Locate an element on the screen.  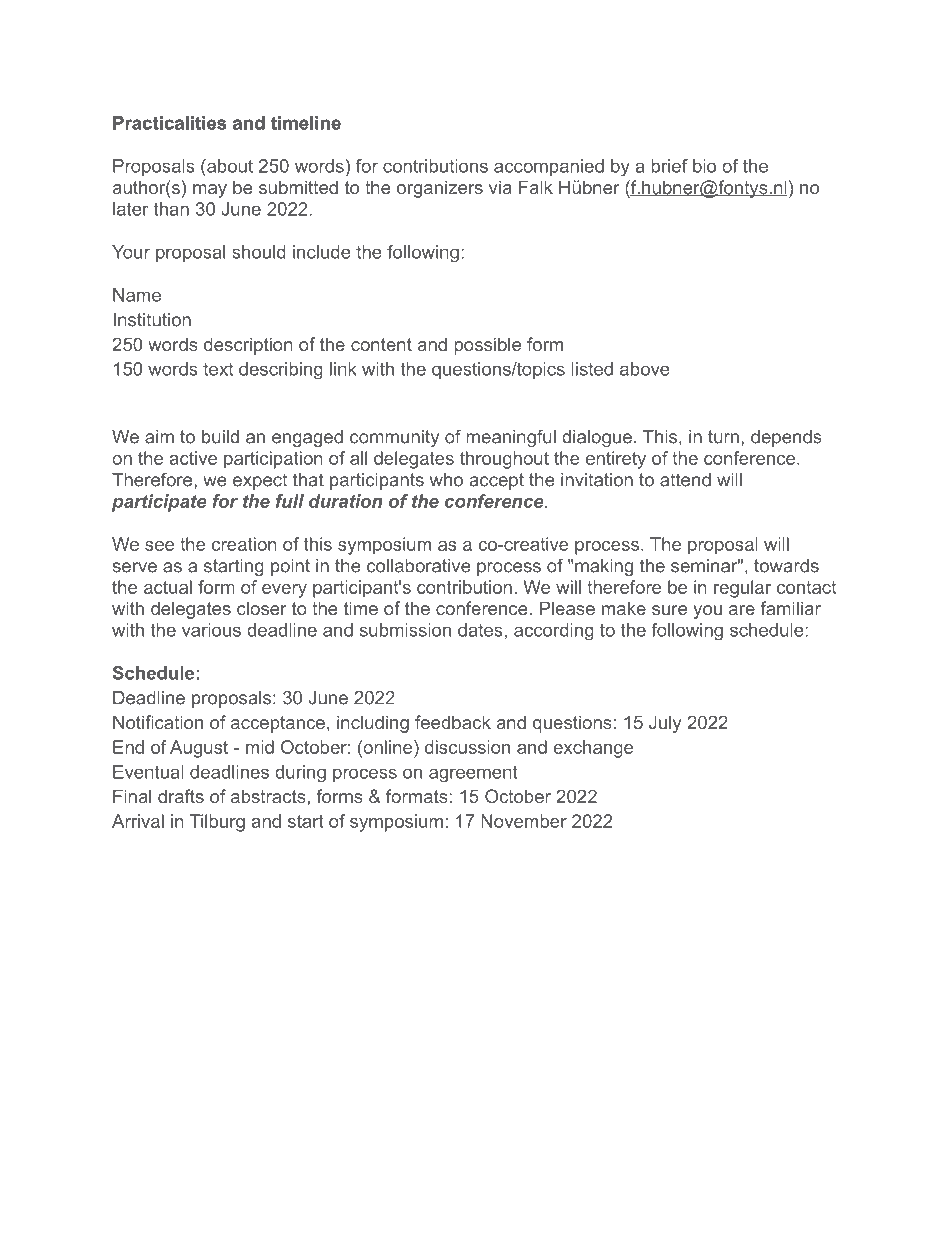
via is located at coordinates (500, 187).
